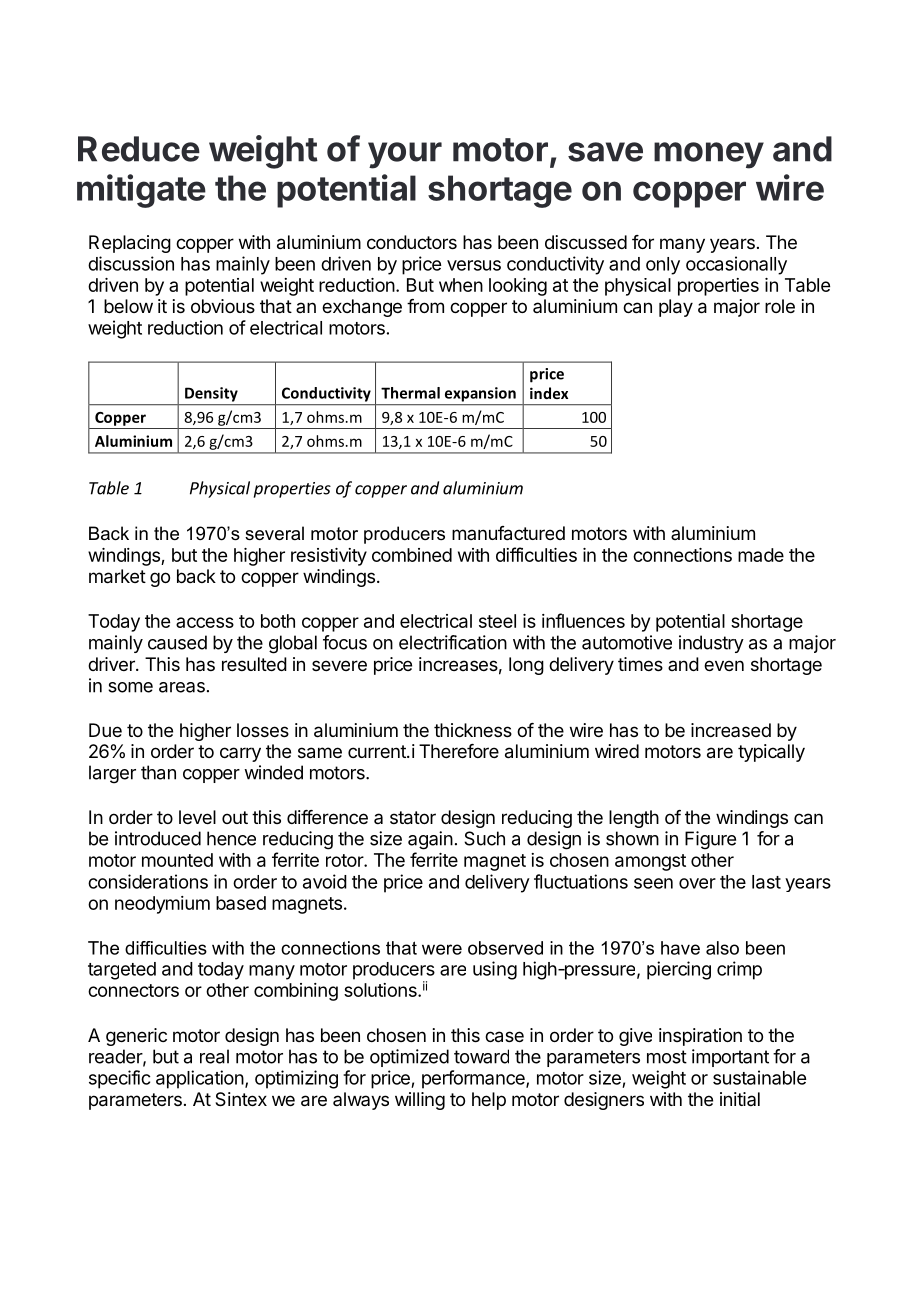 The height and width of the screenshot is (1308, 924). What do you see at coordinates (405, 155) in the screenshot?
I see `your` at bounding box center [405, 155].
